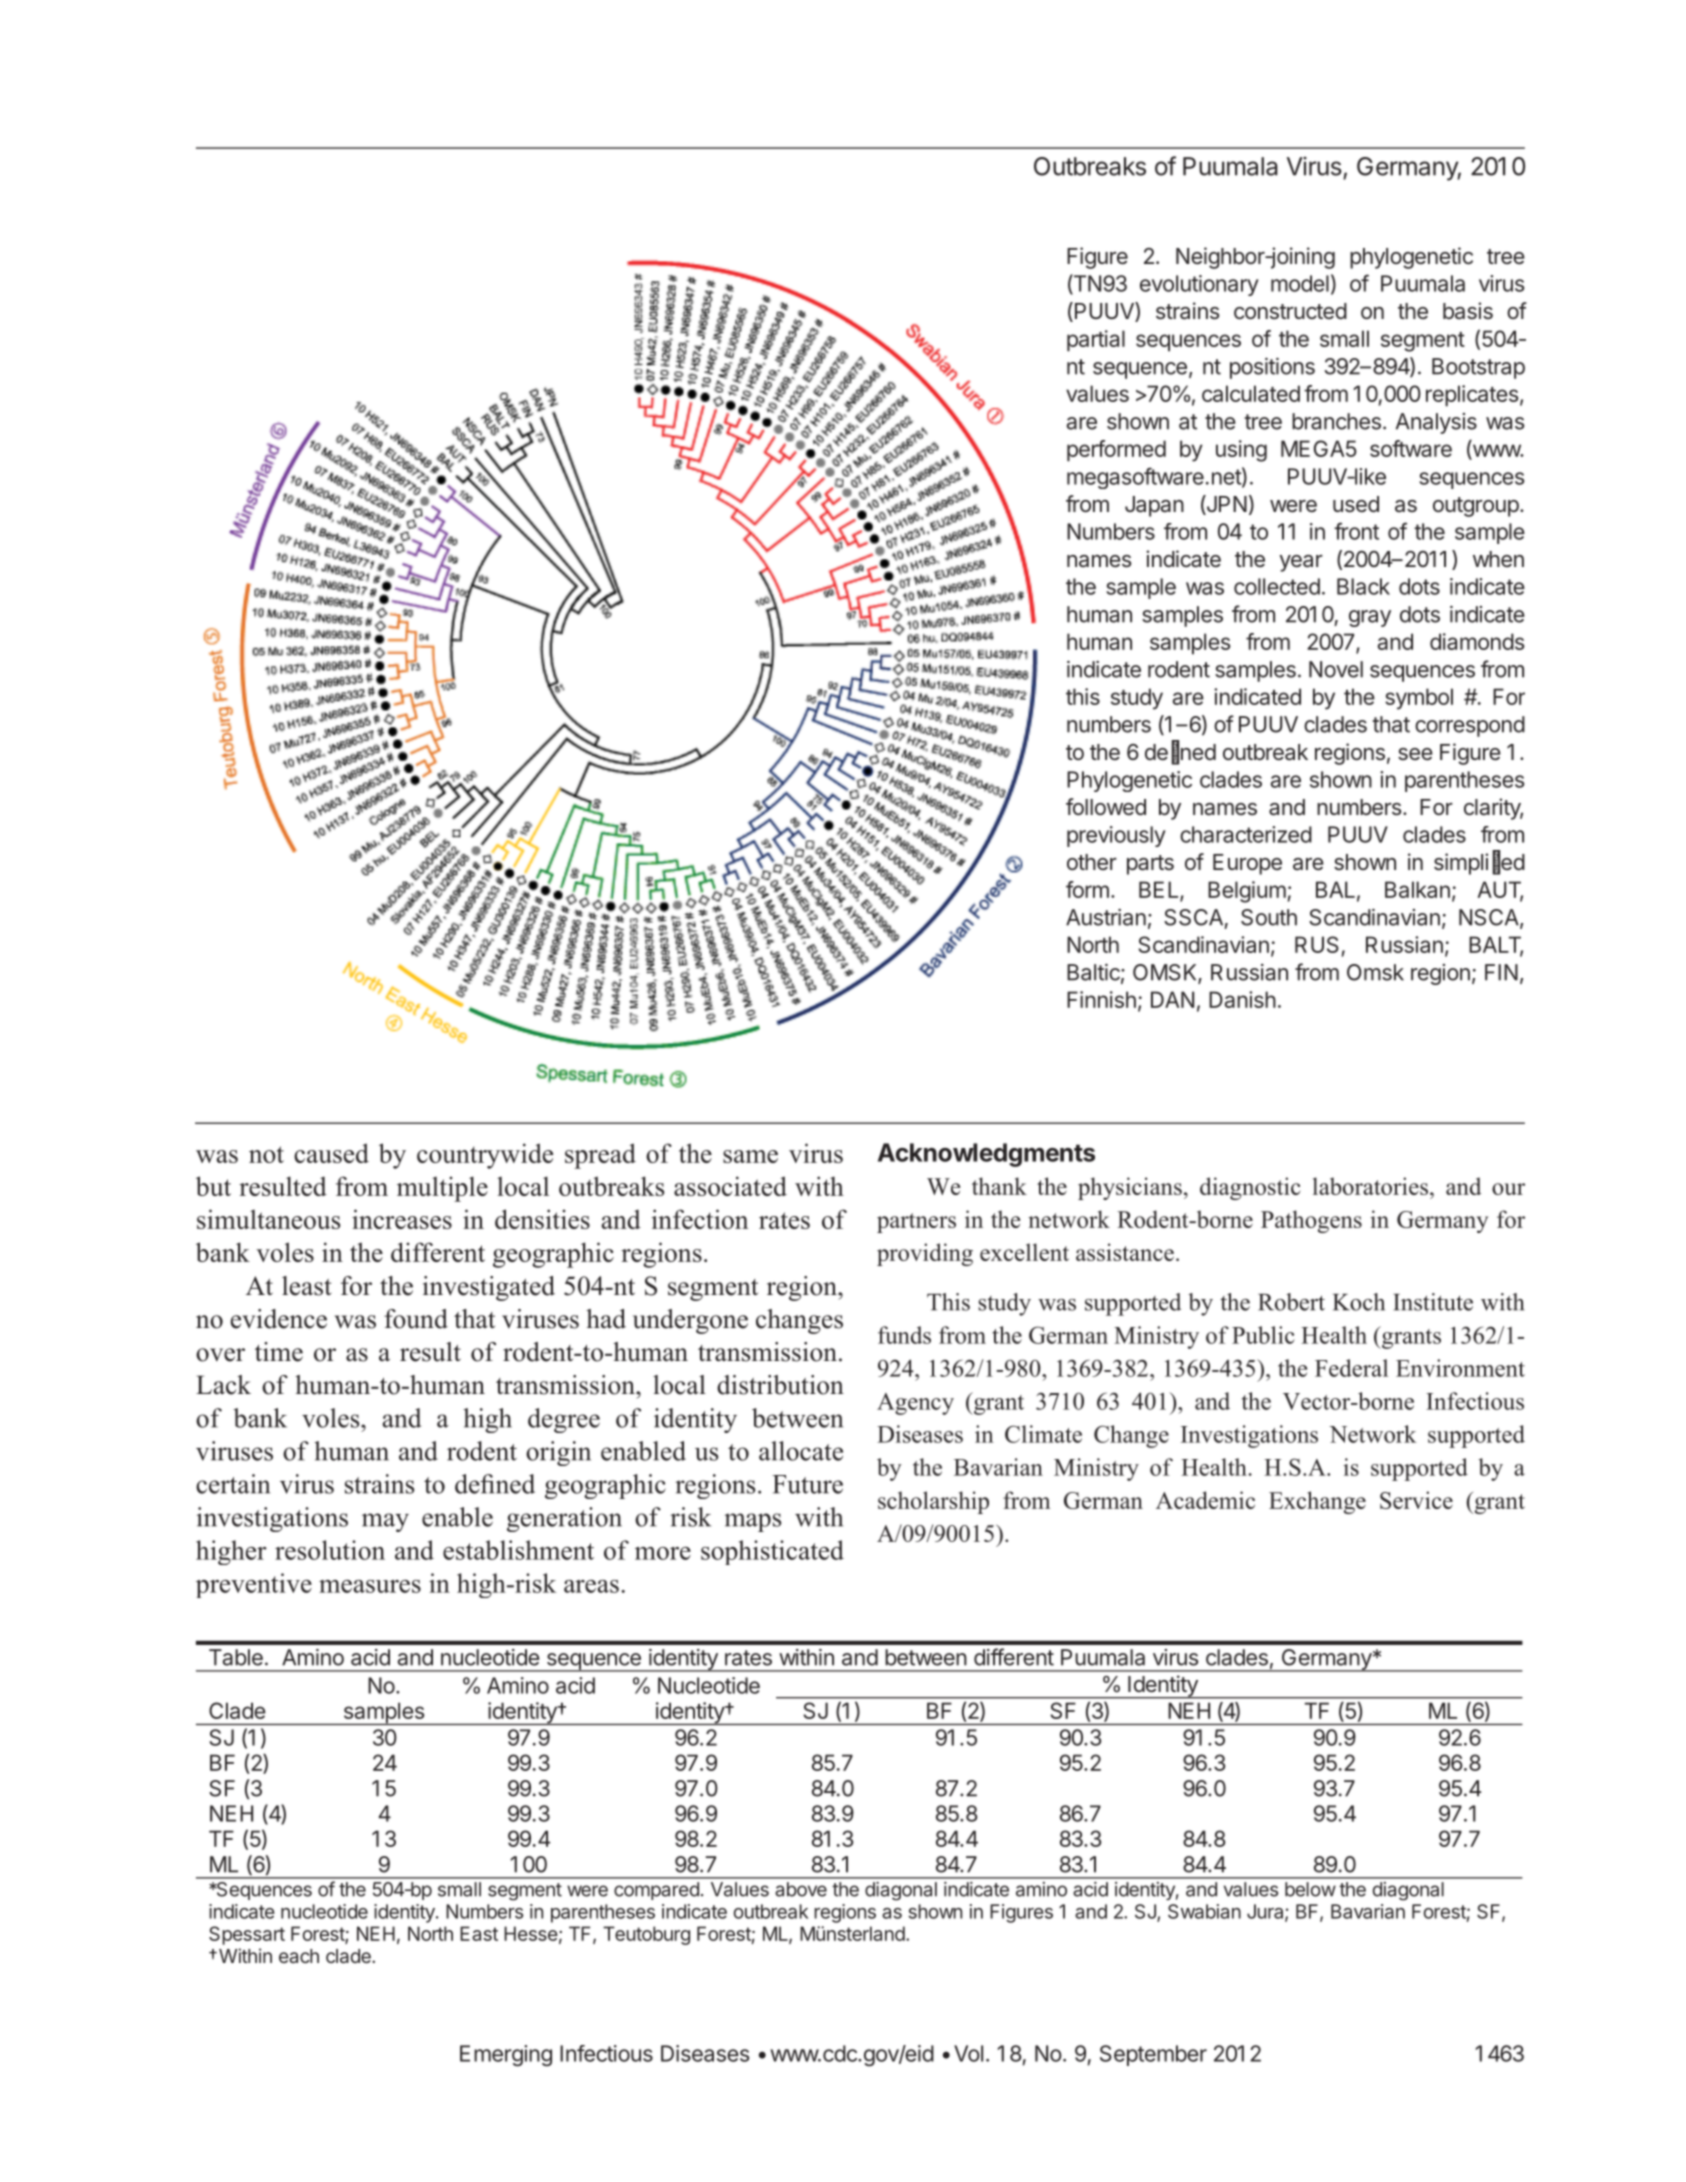  Describe the element at coordinates (1310, 1889) in the screenshot. I see `below` at that location.
